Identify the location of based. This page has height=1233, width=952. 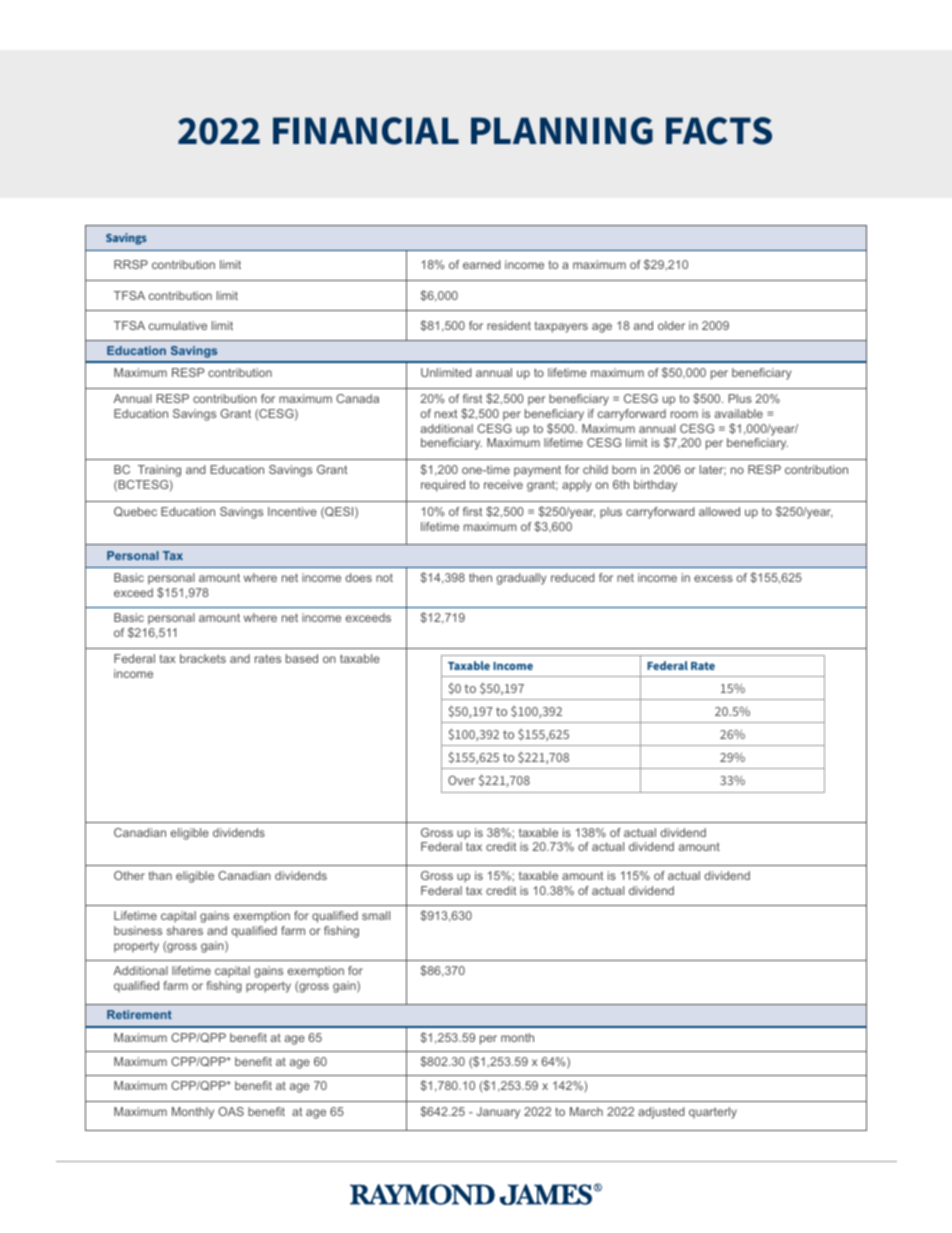
(302, 658).
